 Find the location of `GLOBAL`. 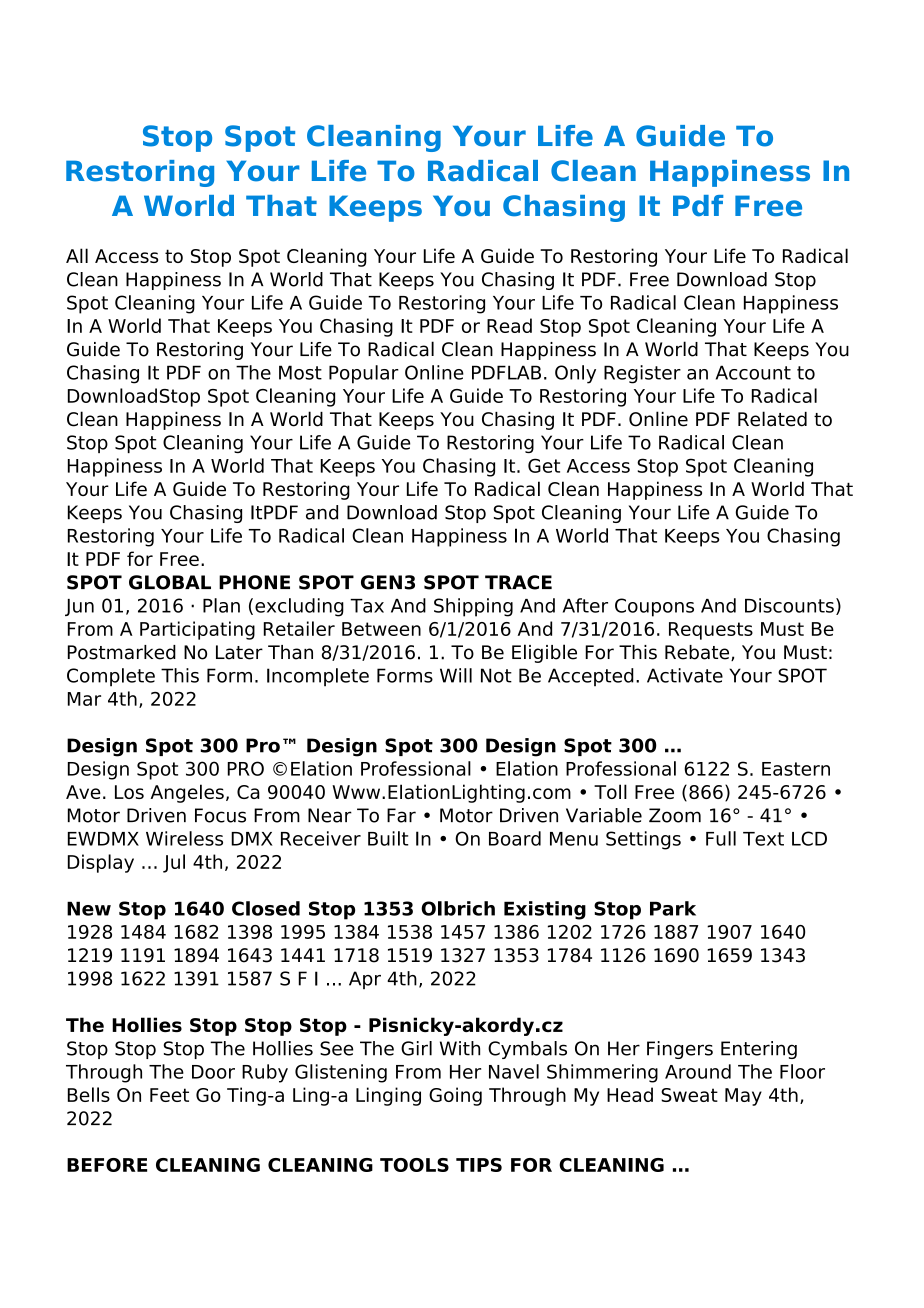

GLOBAL is located at coordinates (170, 582).
